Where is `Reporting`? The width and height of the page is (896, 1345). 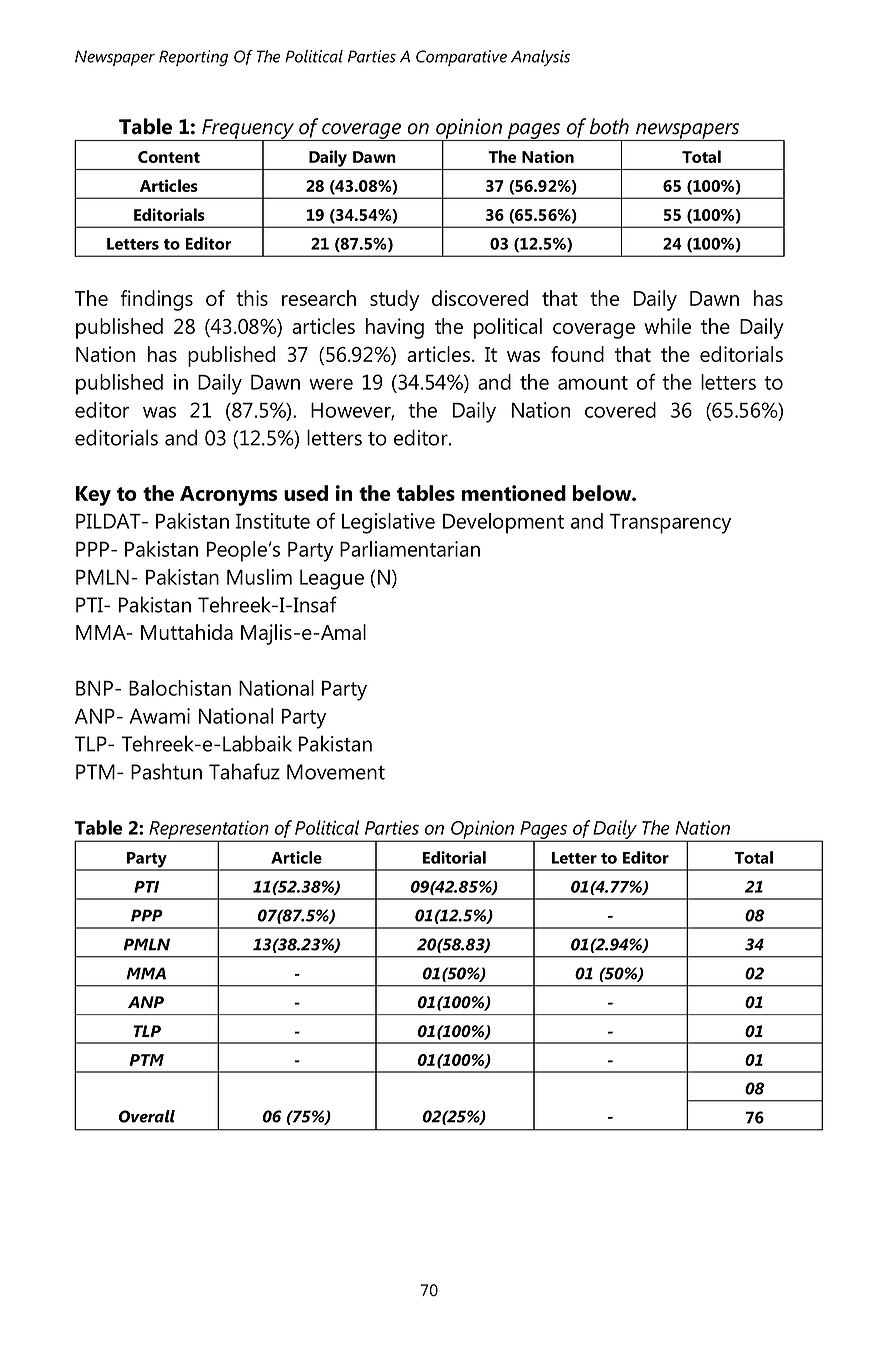
Reporting is located at coordinates (193, 58).
